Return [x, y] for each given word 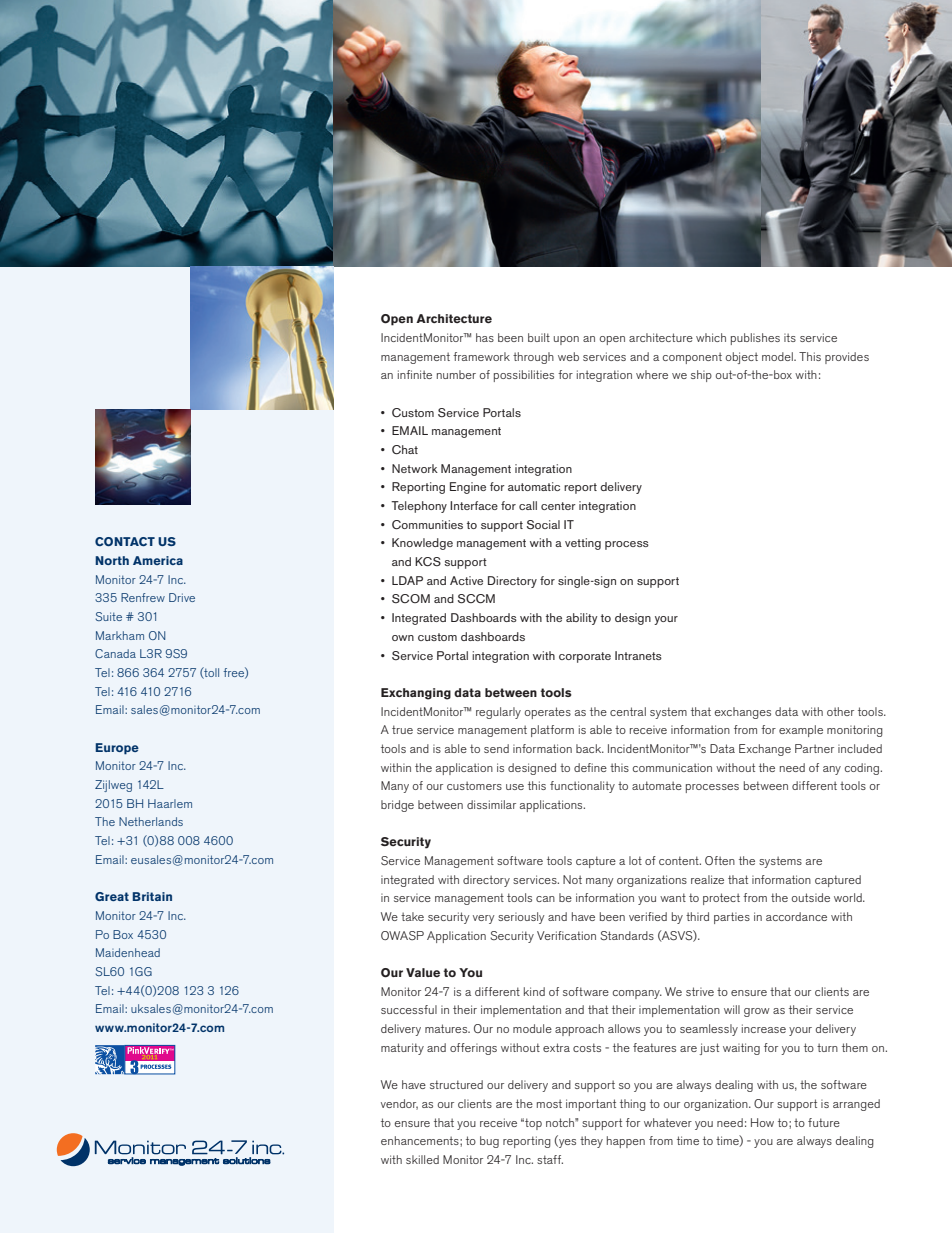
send [496, 748]
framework [481, 356]
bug [489, 1142]
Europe [117, 749]
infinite [415, 374]
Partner [814, 748]
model [778, 356]
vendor [399, 1104]
